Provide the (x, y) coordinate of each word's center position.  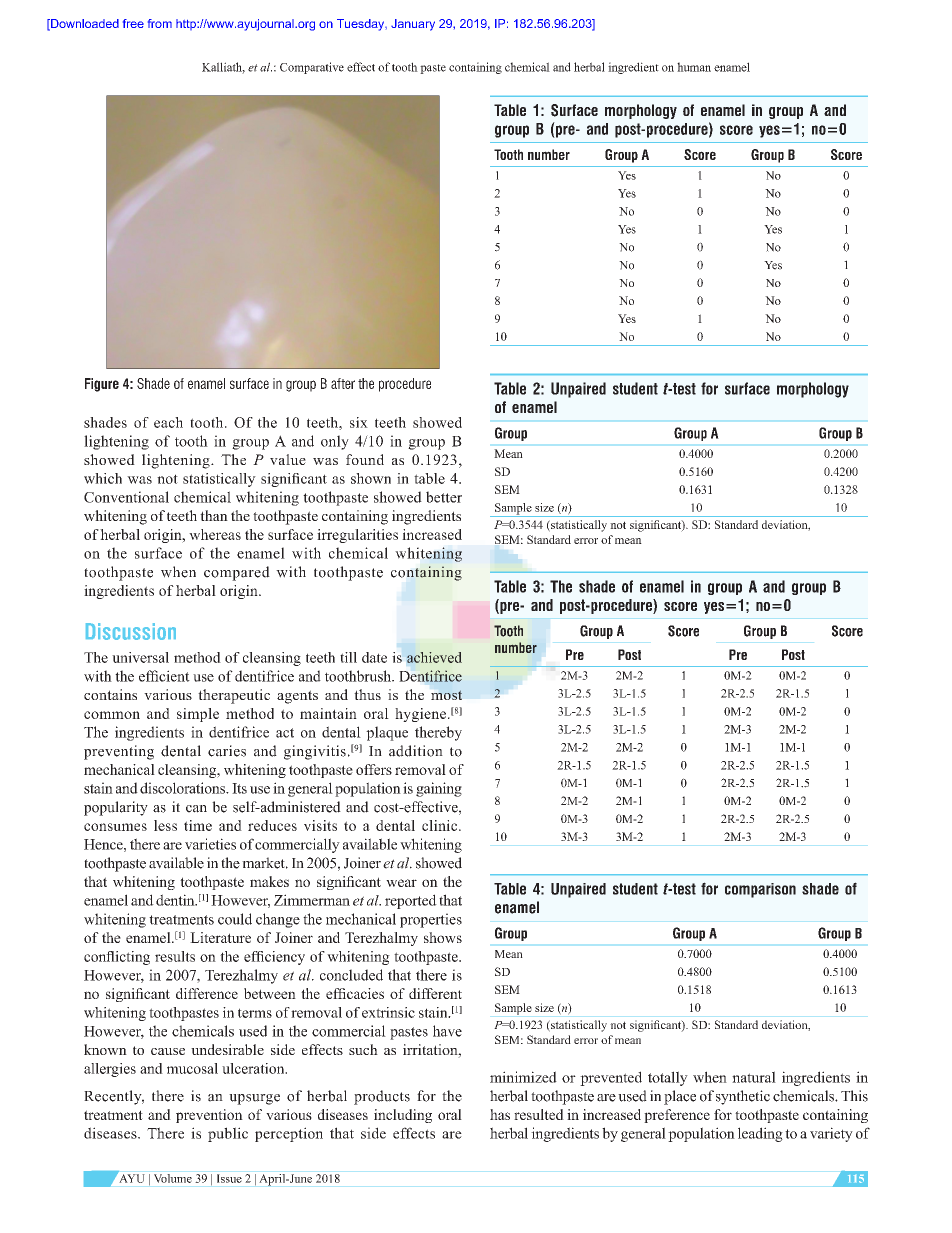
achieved (434, 657)
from (160, 23)
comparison (760, 890)
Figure (102, 385)
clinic (441, 825)
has (500, 1114)
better (444, 497)
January (413, 25)
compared (237, 573)
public (228, 1134)
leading (760, 1134)
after (343, 383)
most (446, 695)
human (694, 67)
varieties (210, 844)
